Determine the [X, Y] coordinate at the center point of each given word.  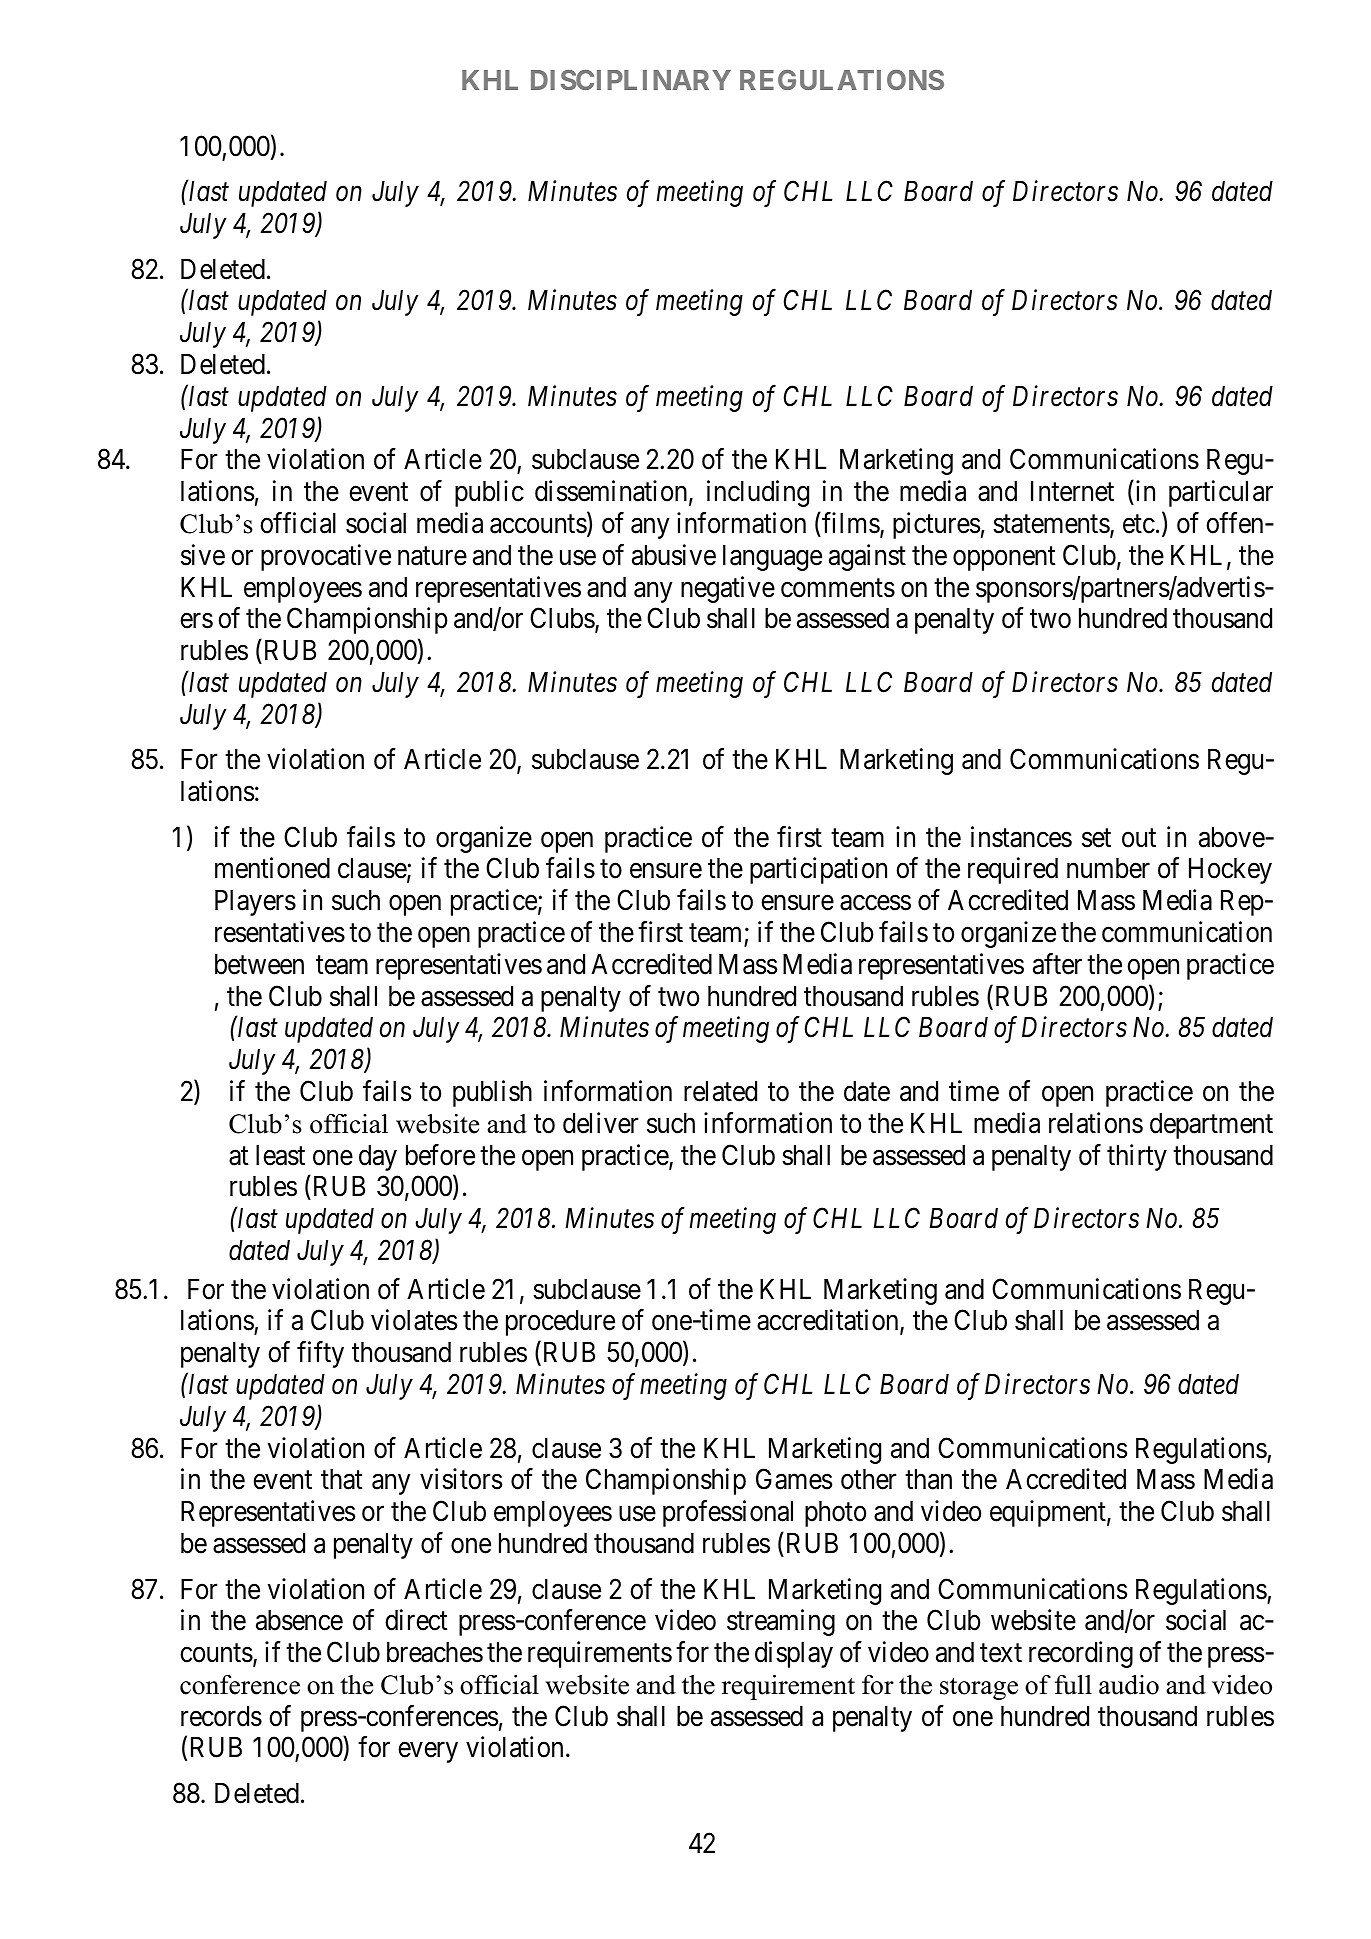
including [758, 493]
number [1108, 868]
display [794, 1654]
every [428, 1753]
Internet [1072, 491]
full [1073, 1685]
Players [255, 903]
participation [818, 871]
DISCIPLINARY [631, 80]
